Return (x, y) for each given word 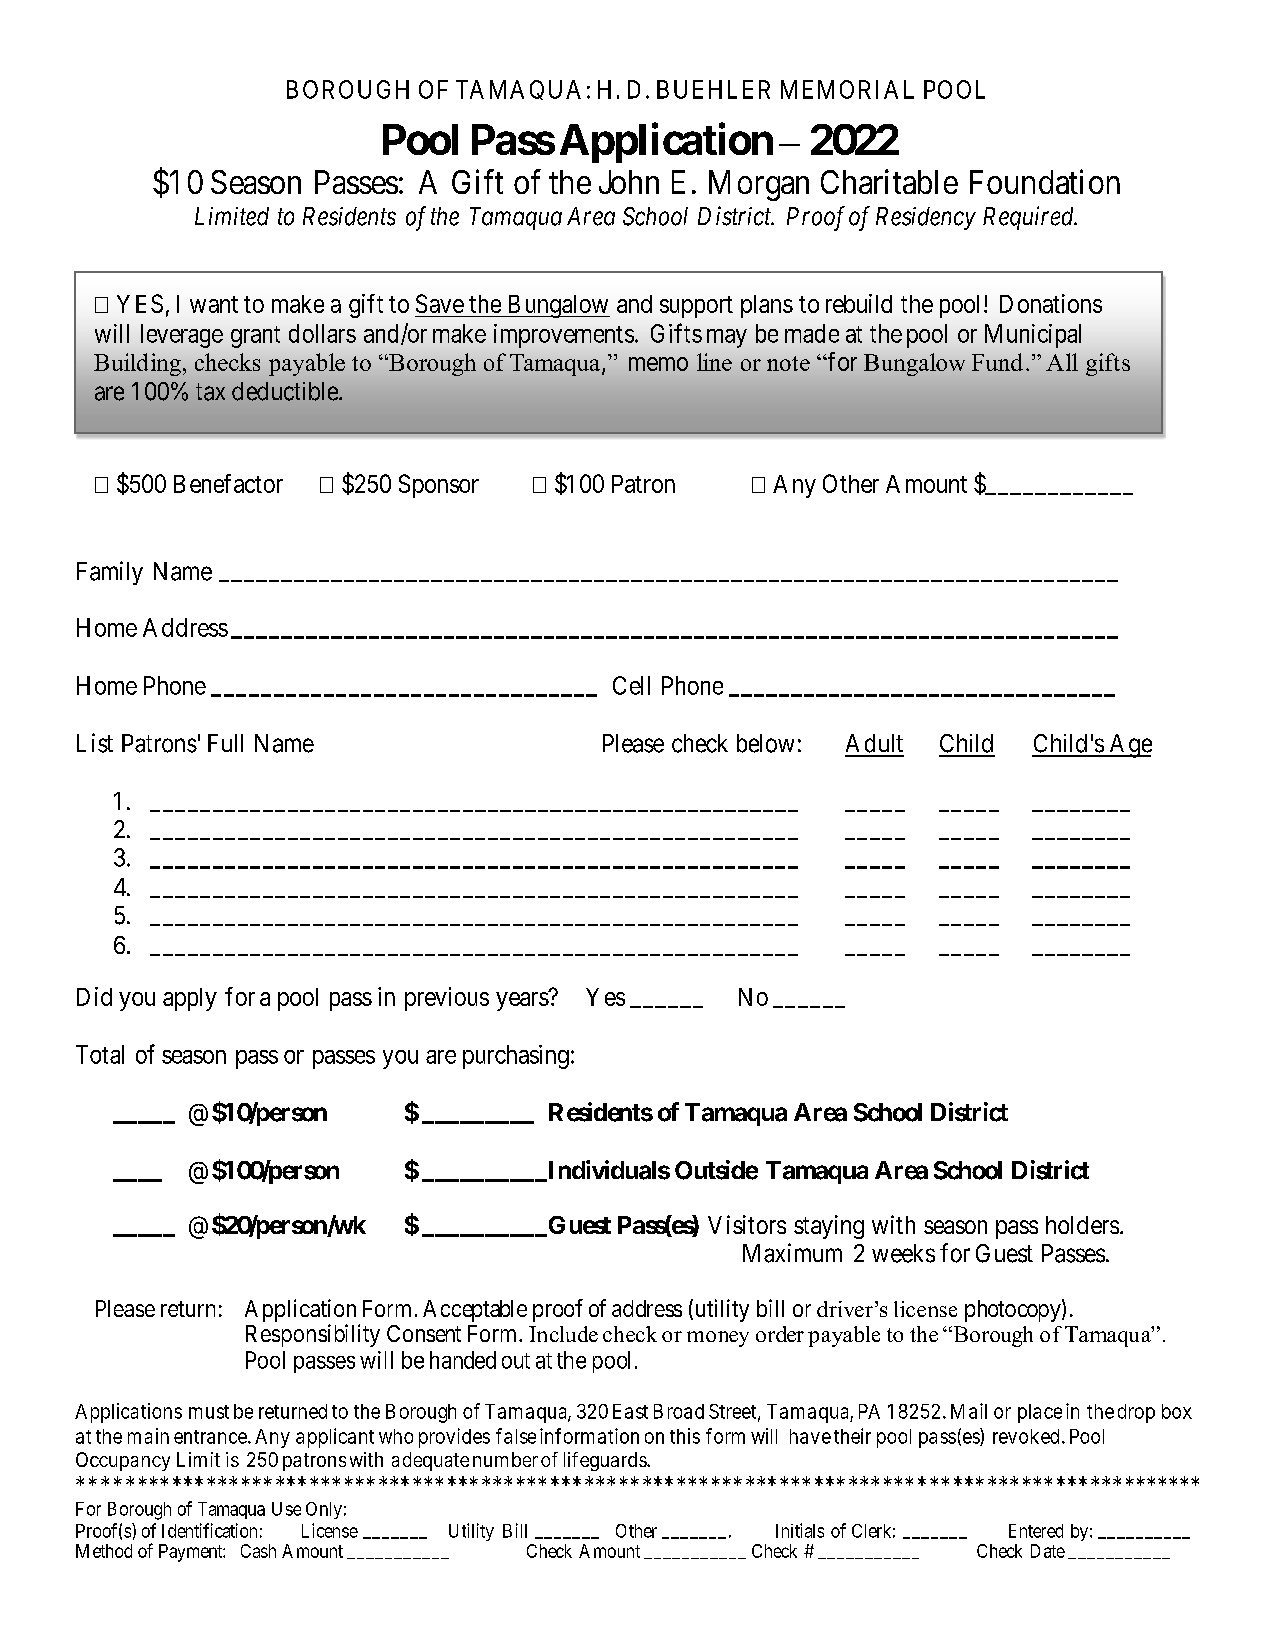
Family (110, 573)
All (1062, 362)
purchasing (516, 1057)
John (629, 182)
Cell (631, 685)
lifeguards (606, 1461)
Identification (209, 1530)
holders (1082, 1225)
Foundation (1045, 181)
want (214, 304)
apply (190, 999)
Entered (1036, 1531)
